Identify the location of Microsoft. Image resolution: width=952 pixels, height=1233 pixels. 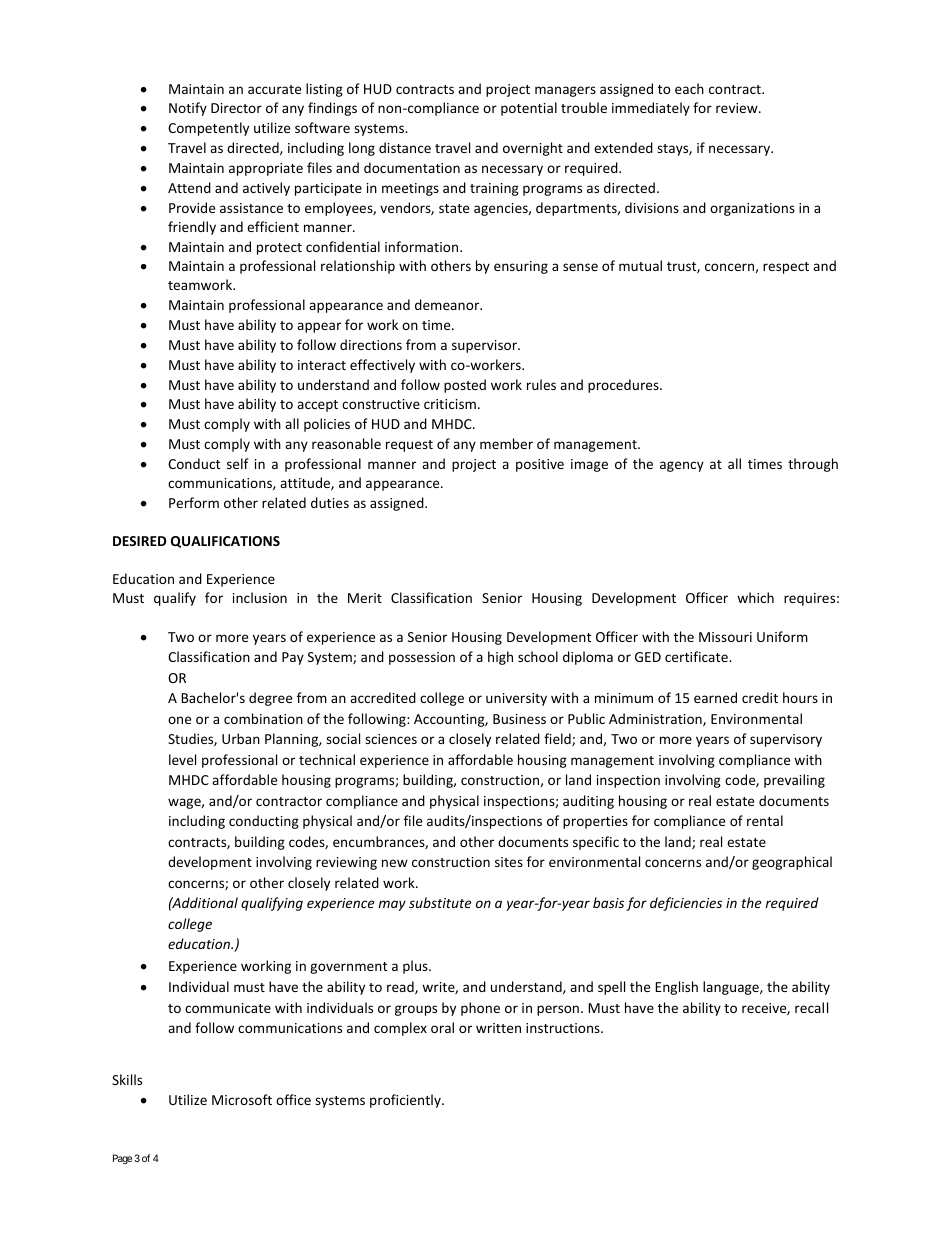
(242, 1099).
